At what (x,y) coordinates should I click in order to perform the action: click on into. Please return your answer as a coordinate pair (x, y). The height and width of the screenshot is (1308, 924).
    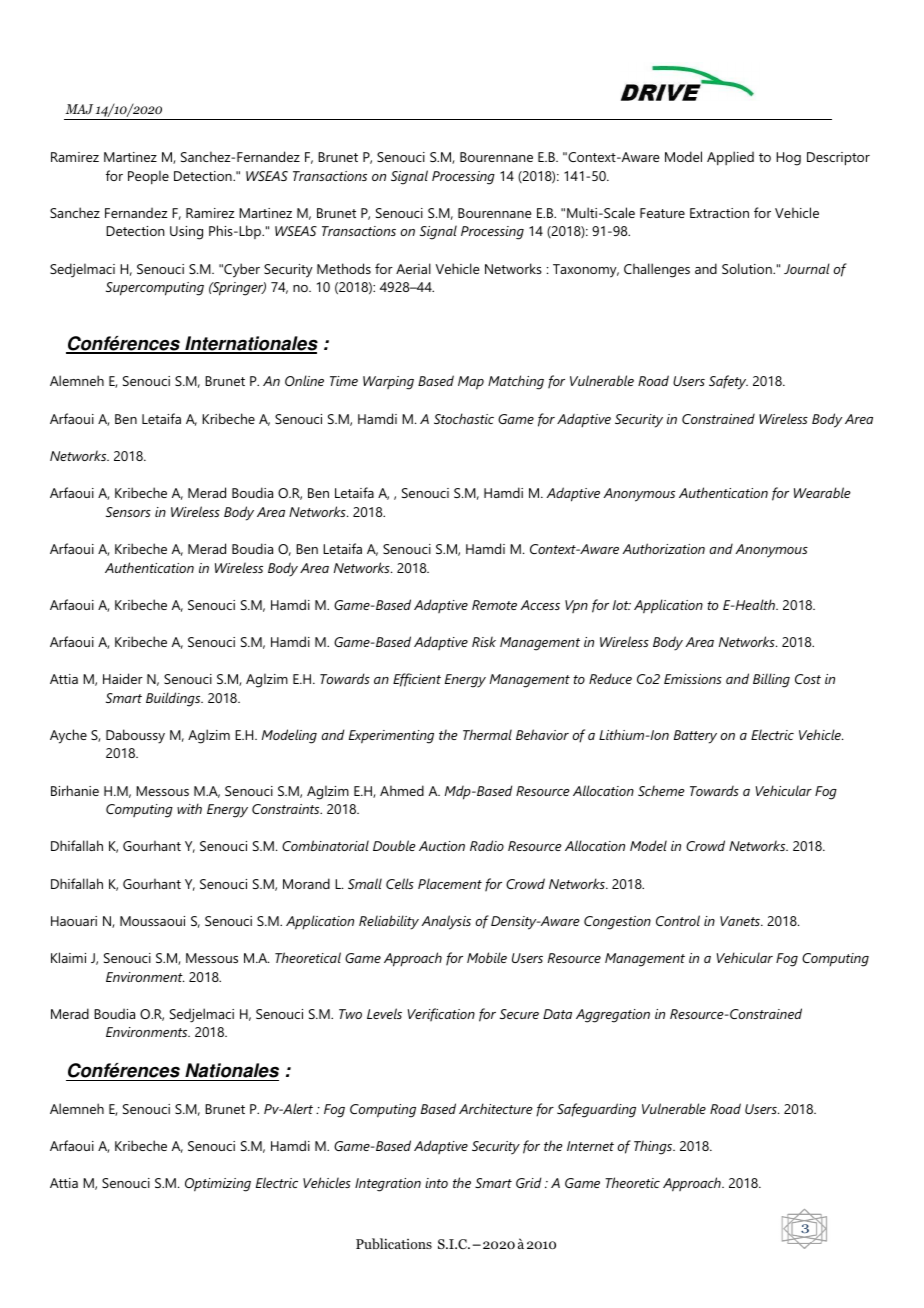
    Looking at the image, I should click on (436, 1183).
